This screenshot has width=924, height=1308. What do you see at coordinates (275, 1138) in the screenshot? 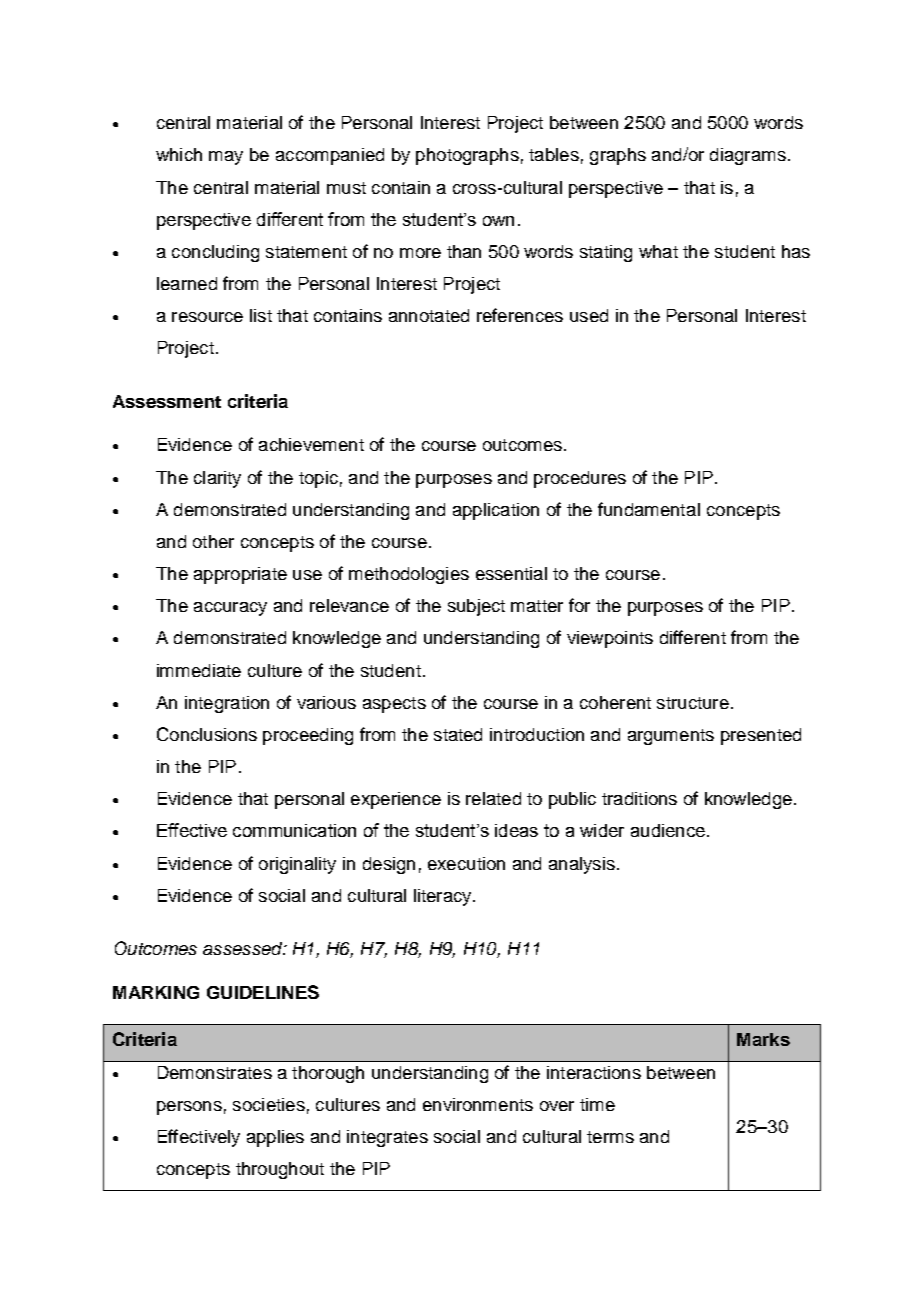
I see `applies` at bounding box center [275, 1138].
